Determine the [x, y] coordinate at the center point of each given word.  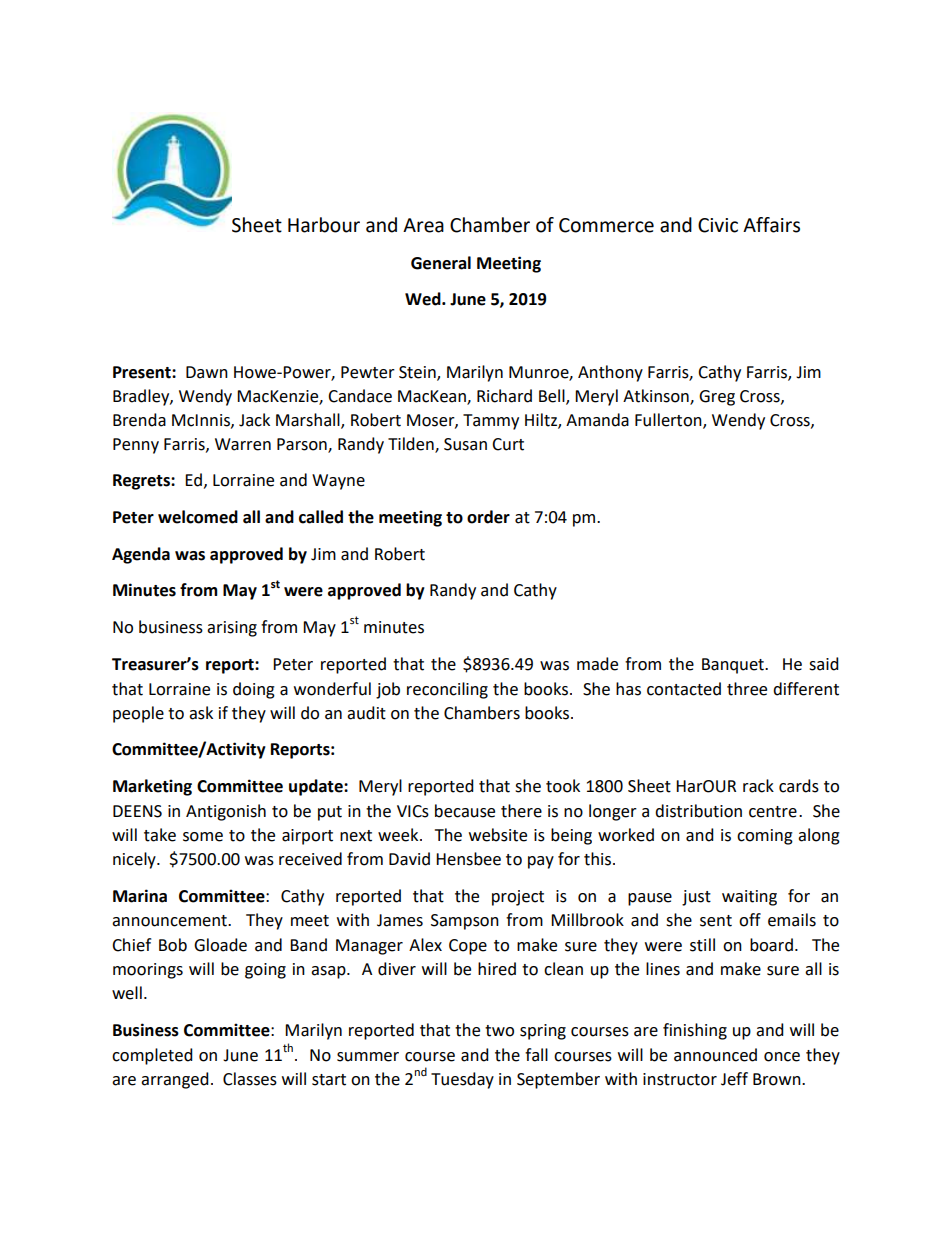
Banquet [734, 666]
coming [765, 837]
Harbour [324, 225]
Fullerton [669, 421]
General [441, 263]
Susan [465, 444]
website [498, 835]
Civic [718, 225]
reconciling [447, 690]
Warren [243, 444]
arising [232, 629]
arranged [175, 1080]
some [203, 837]
